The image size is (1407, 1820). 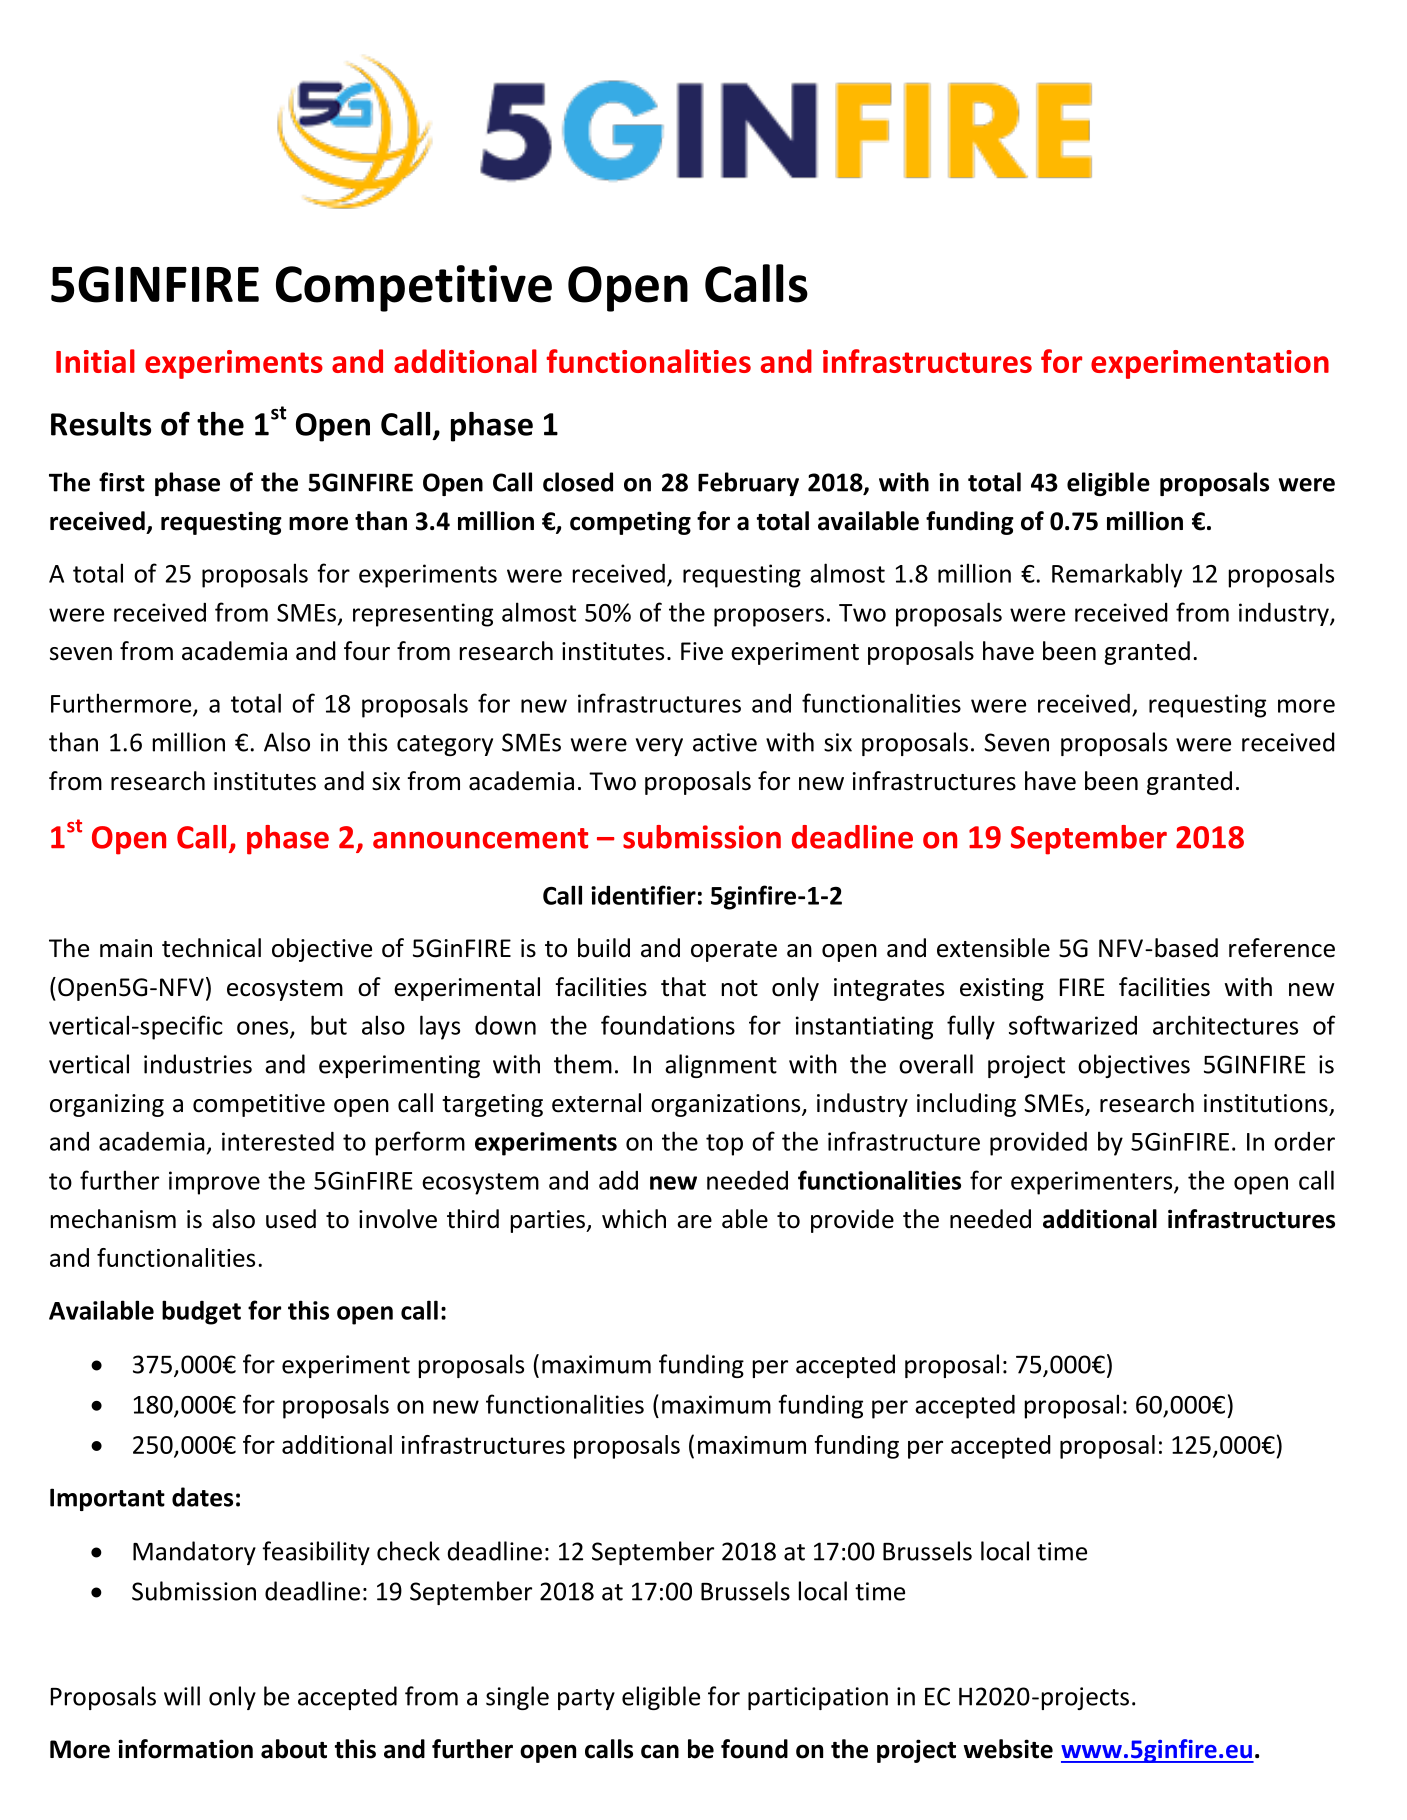 I want to click on February, so click(x=748, y=484).
